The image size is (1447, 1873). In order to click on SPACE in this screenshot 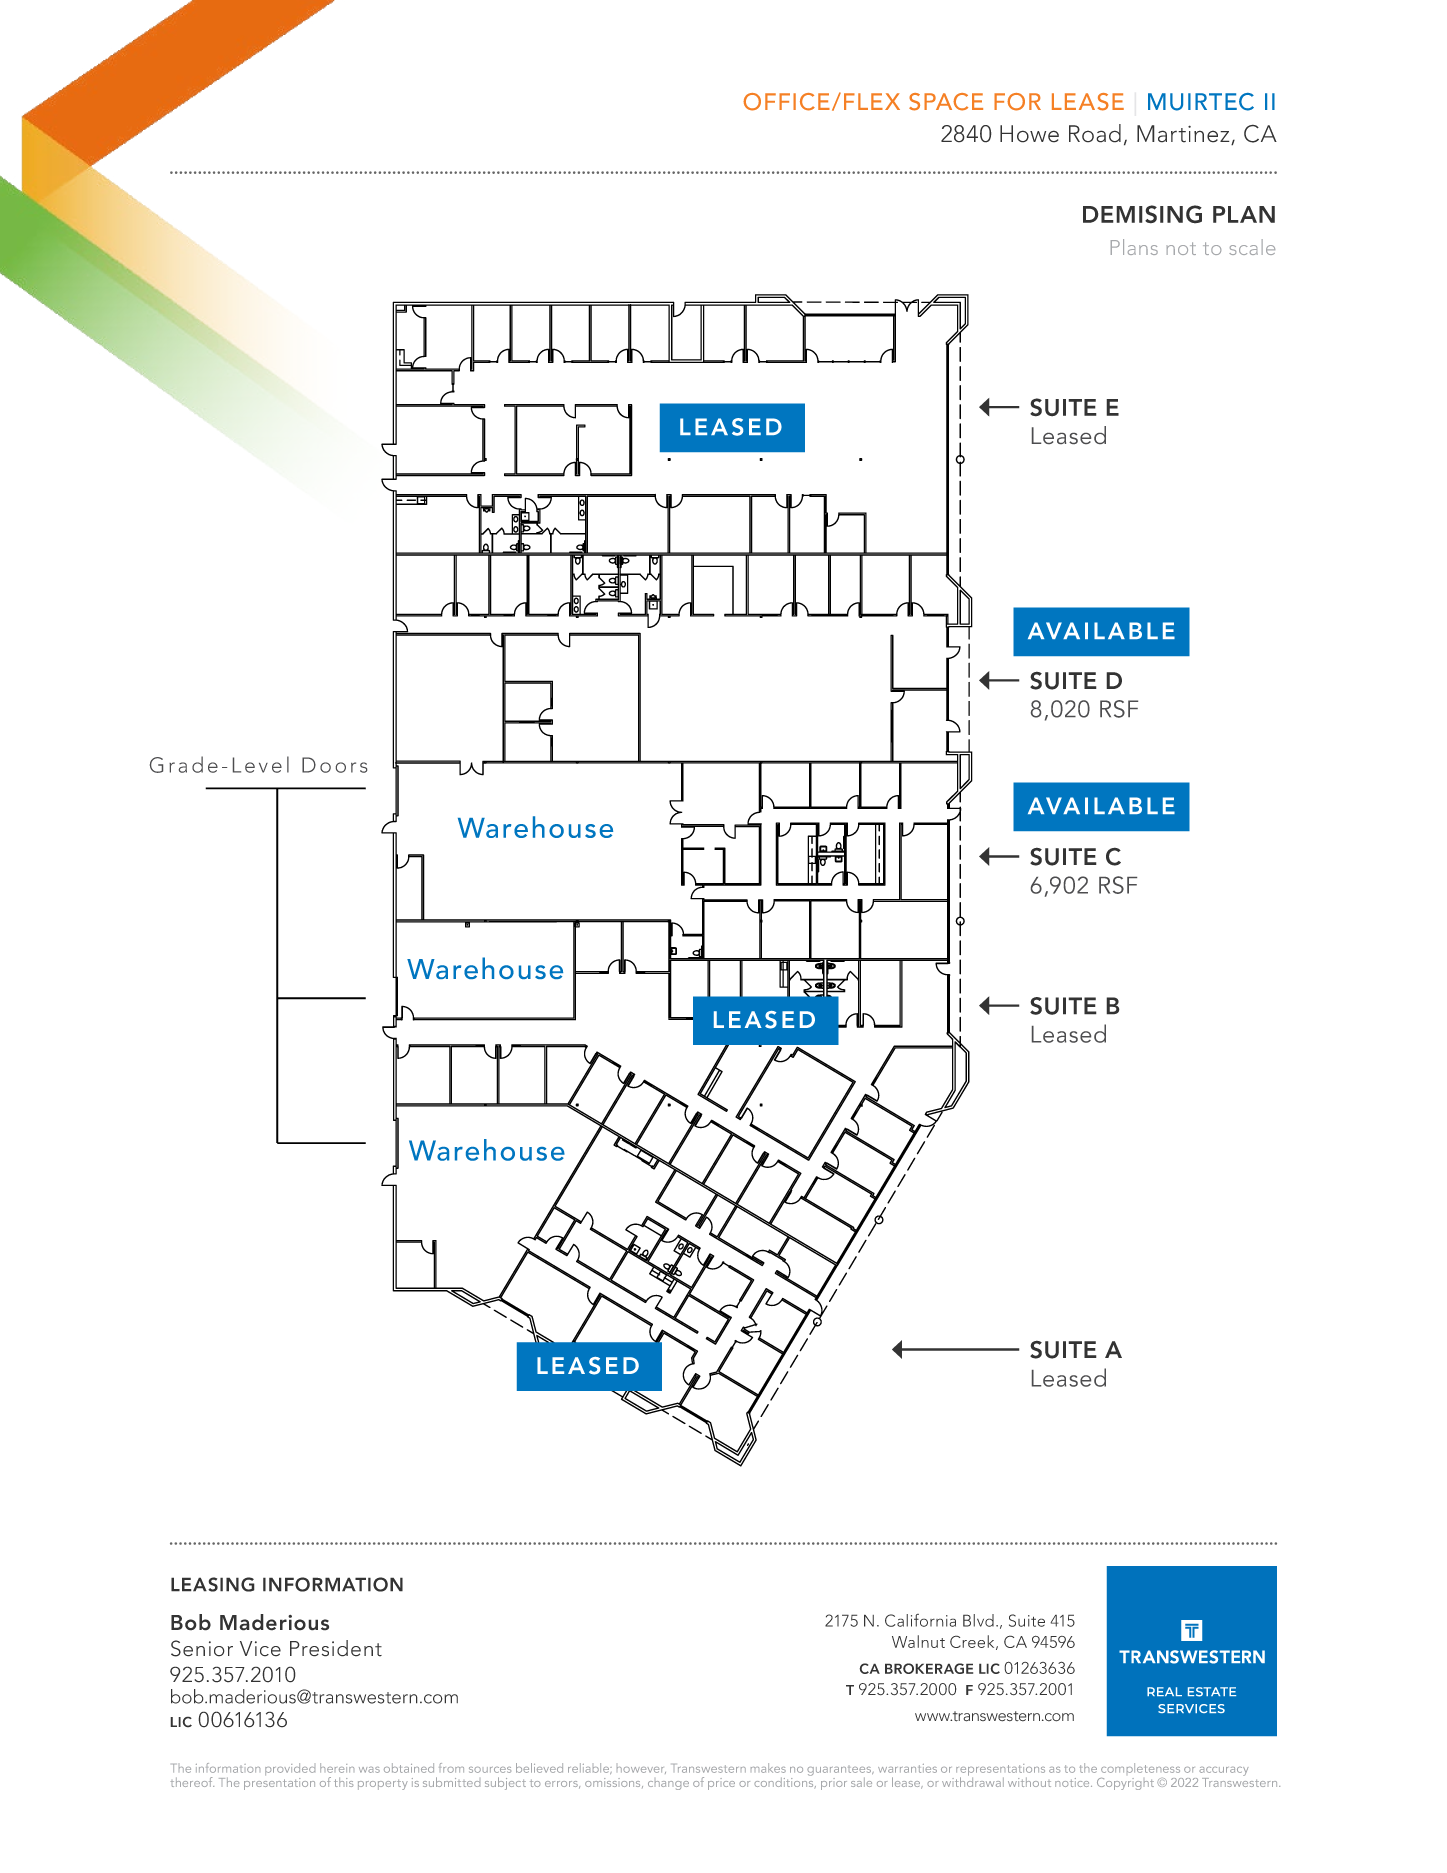, I will do `click(946, 102)`.
